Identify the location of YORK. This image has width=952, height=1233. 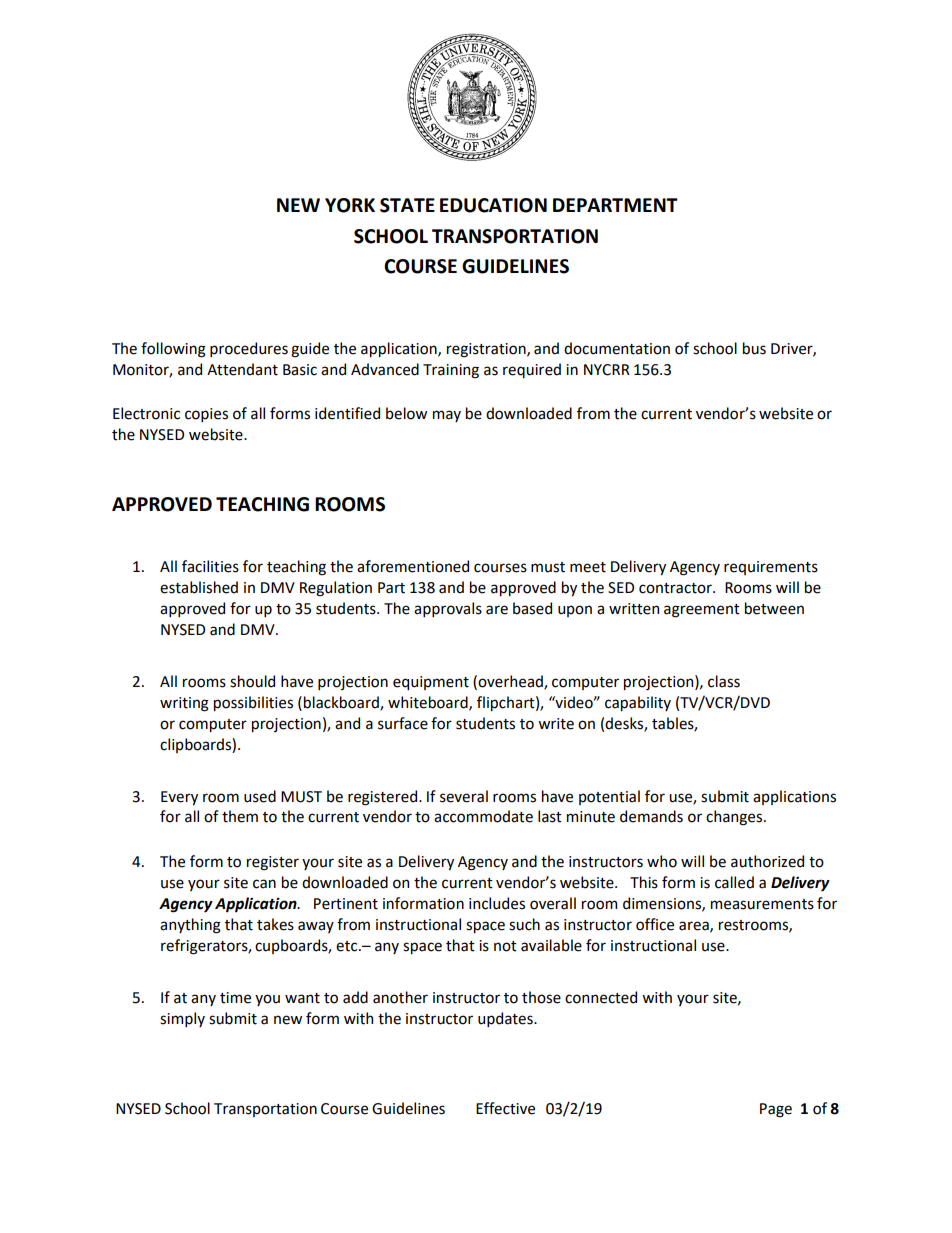
(350, 205).
